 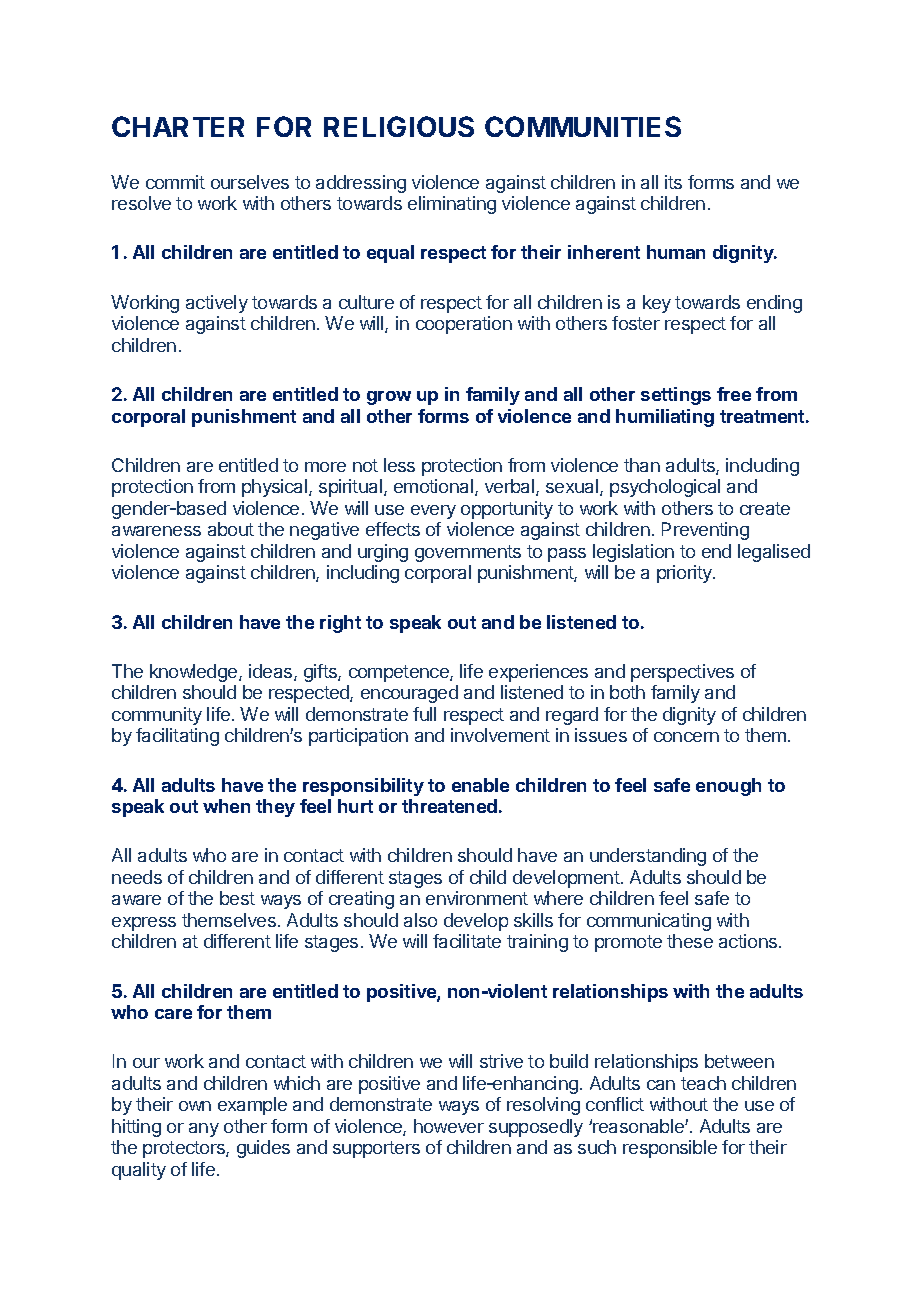 What do you see at coordinates (452, 205) in the screenshot?
I see `eliminating` at bounding box center [452, 205].
